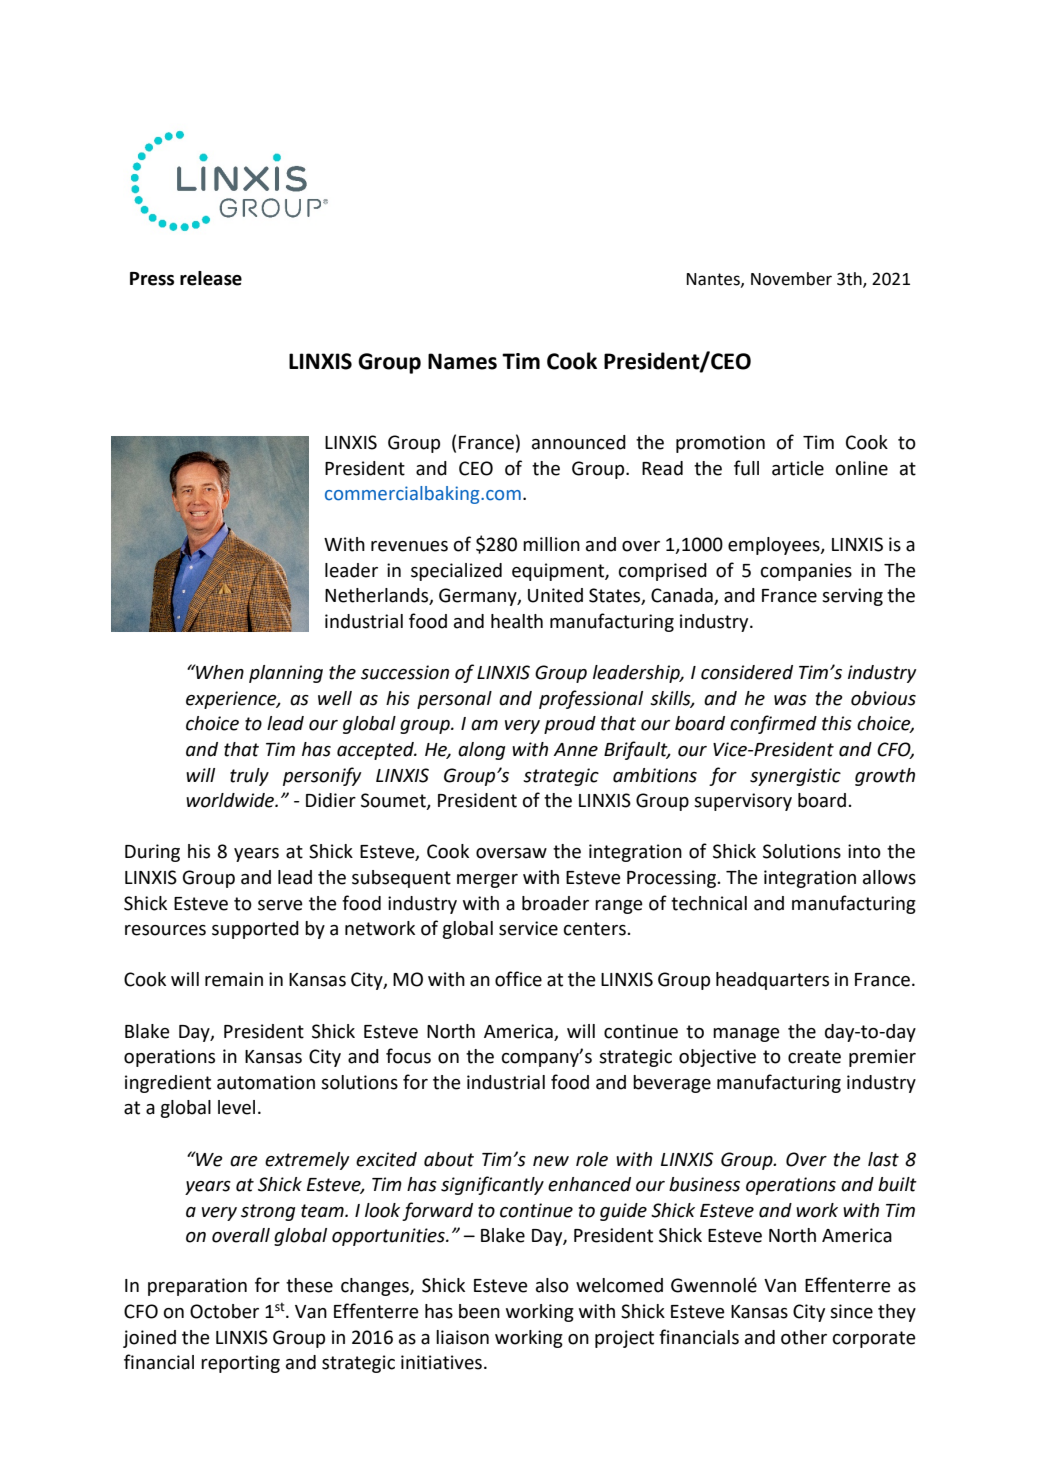  What do you see at coordinates (791, 279) in the image?
I see `November` at bounding box center [791, 279].
